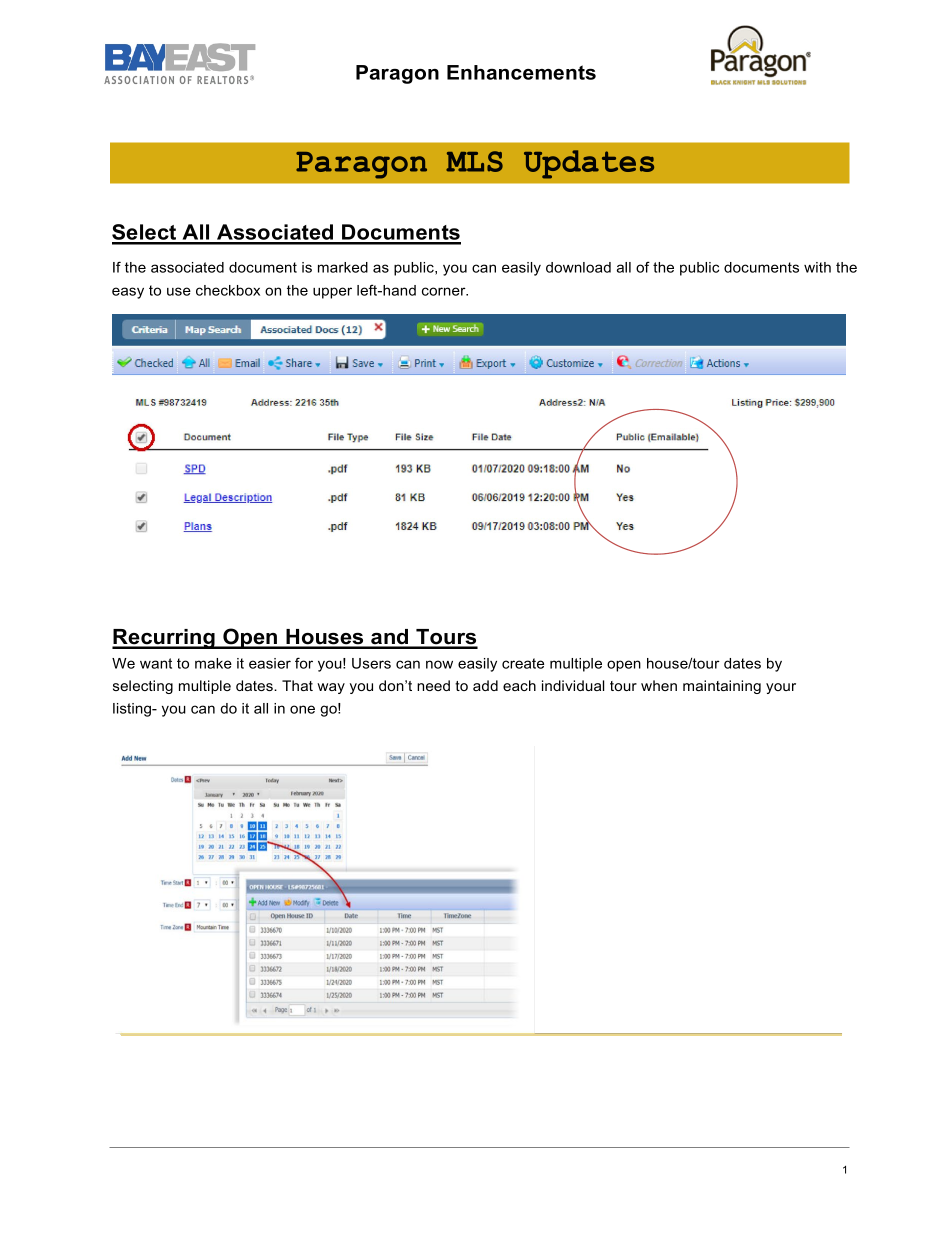 Image resolution: width=952 pixels, height=1233 pixels. What do you see at coordinates (332, 293) in the screenshot?
I see `upper` at bounding box center [332, 293].
